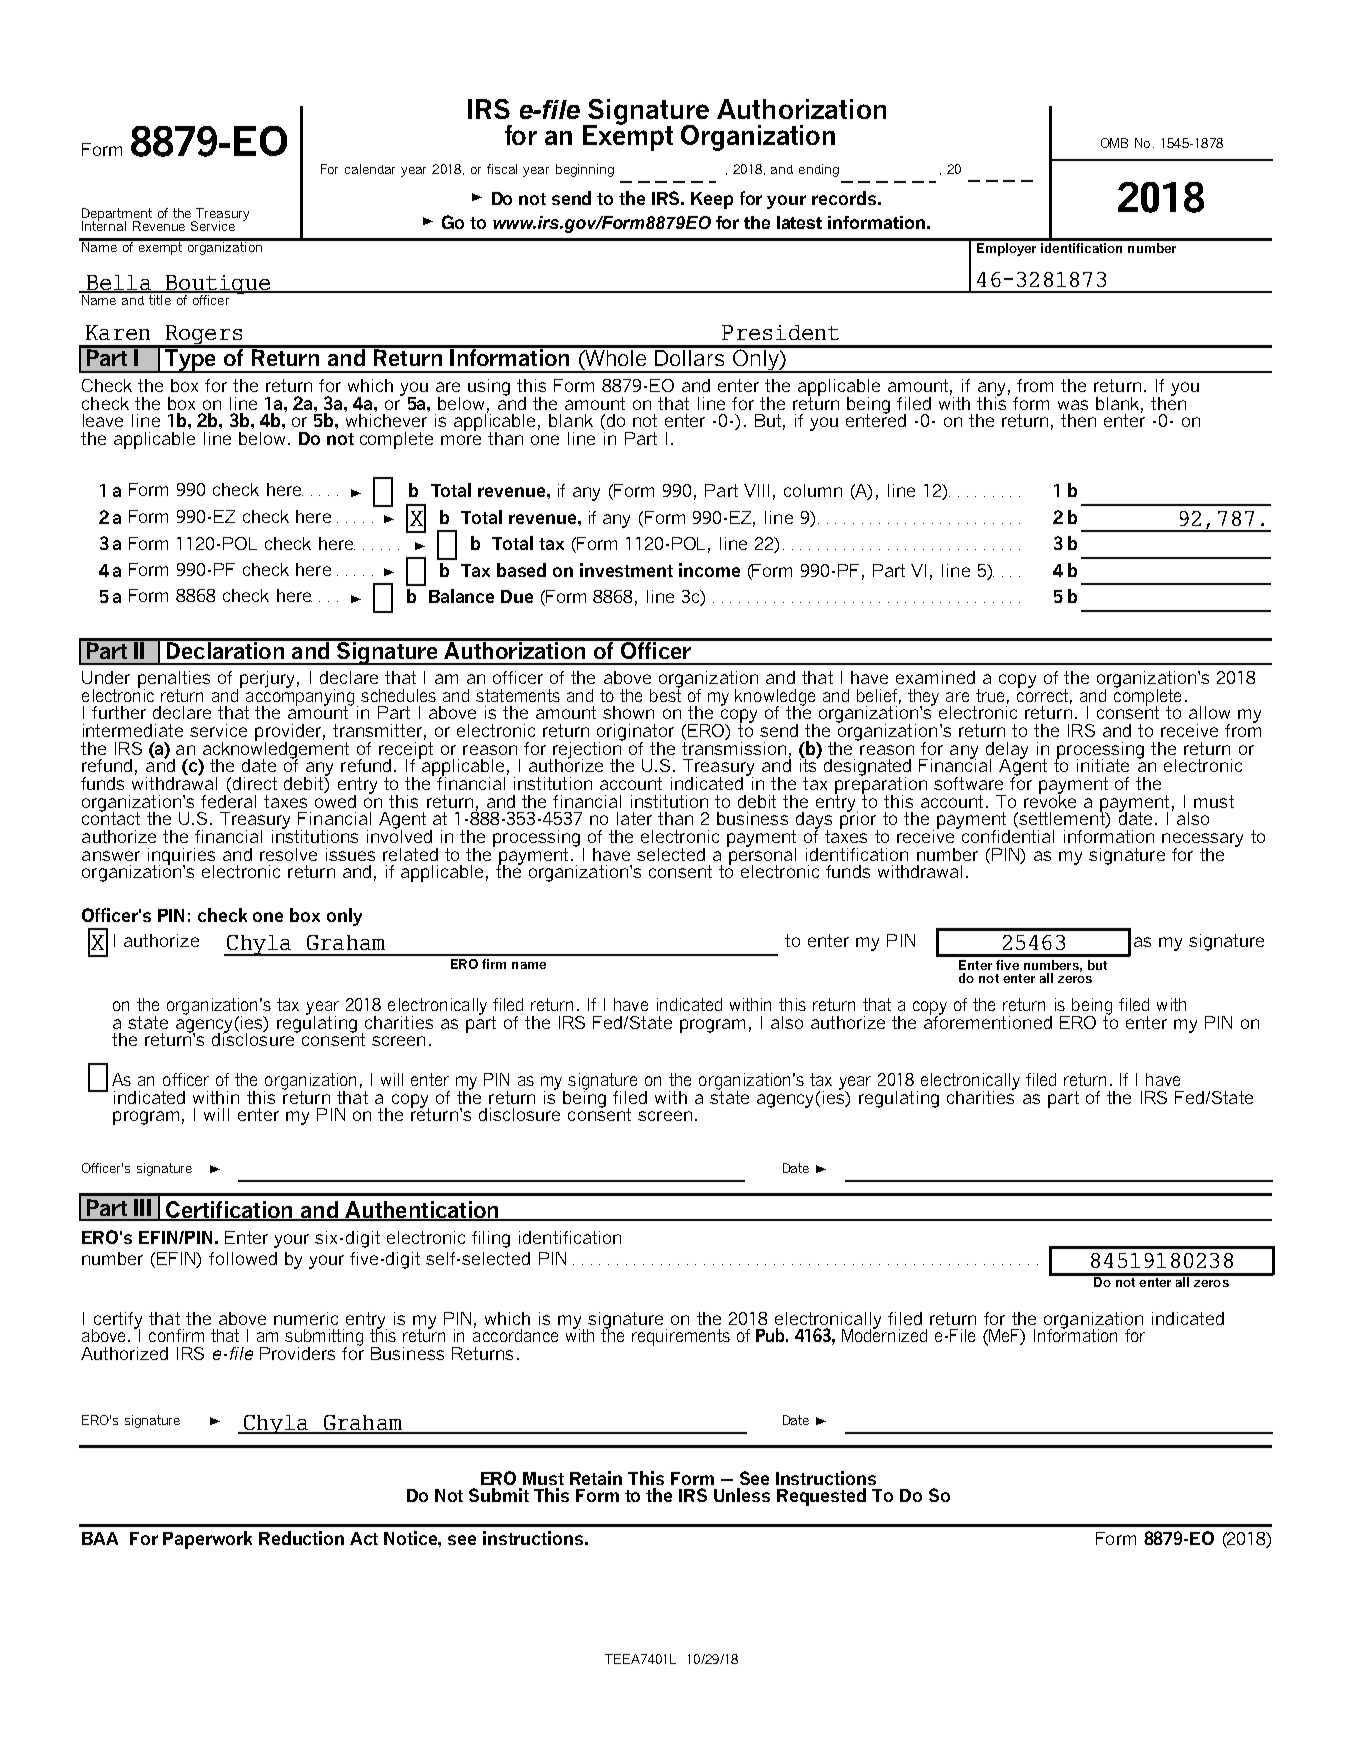  What do you see at coordinates (207, 1540) in the page?
I see `Paperwork` at bounding box center [207, 1540].
